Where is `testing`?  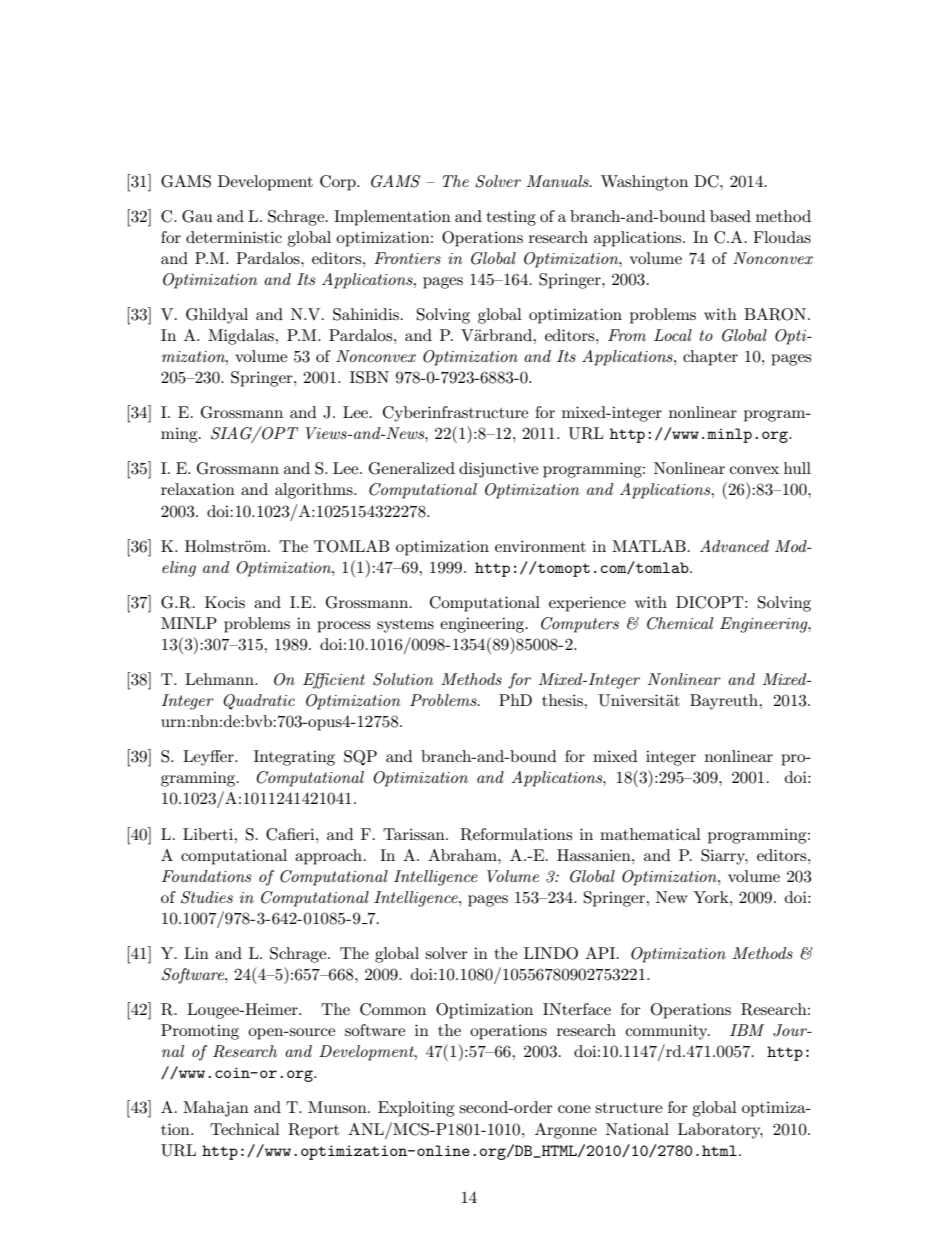
testing is located at coordinates (511, 218).
